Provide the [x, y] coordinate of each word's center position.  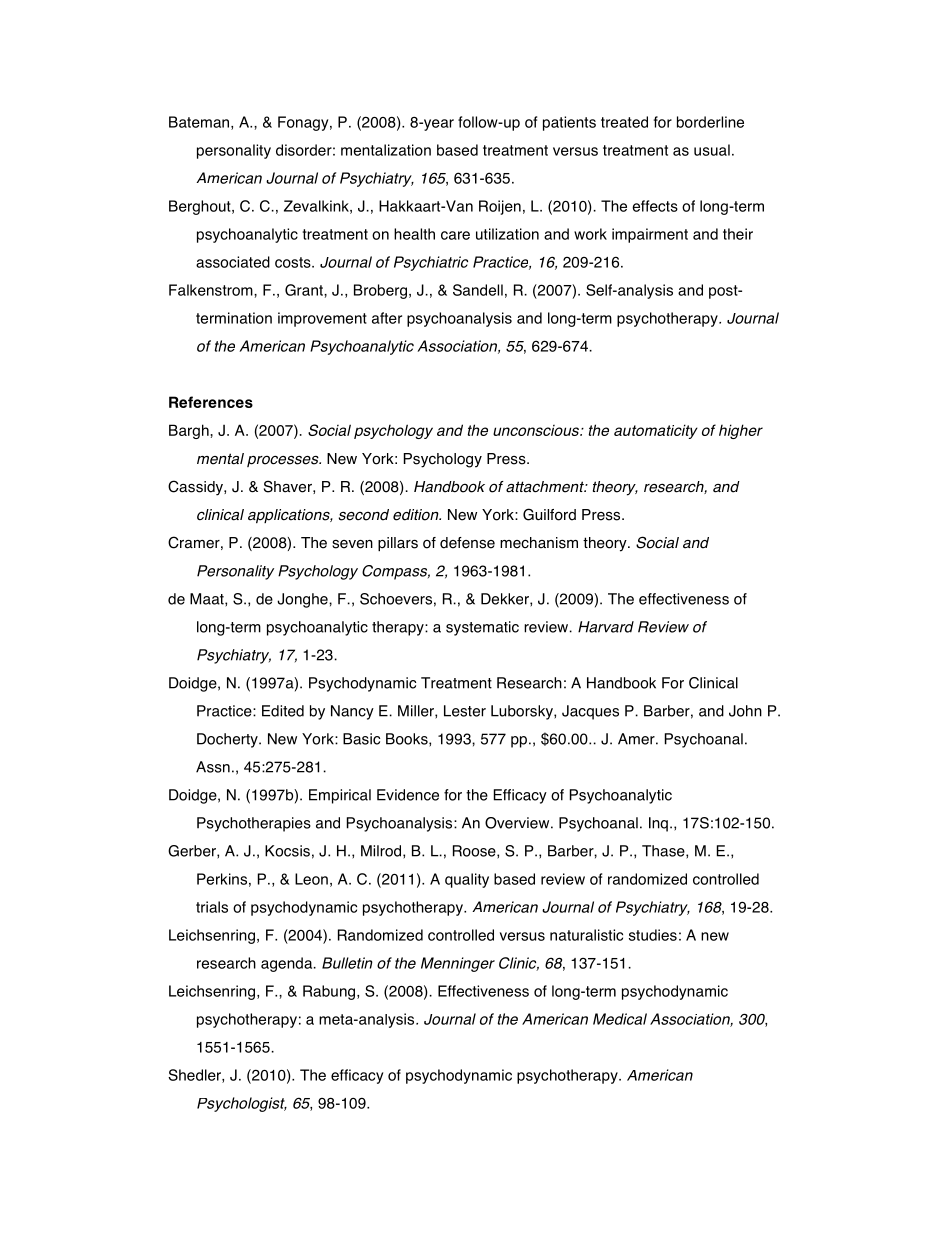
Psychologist [242, 1104]
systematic [482, 628]
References [211, 402]
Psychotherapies [254, 824]
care [455, 235]
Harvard [606, 627]
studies [653, 935]
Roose [475, 852]
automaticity [656, 431]
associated [233, 262]
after [387, 318]
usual [712, 150]
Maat [208, 600]
